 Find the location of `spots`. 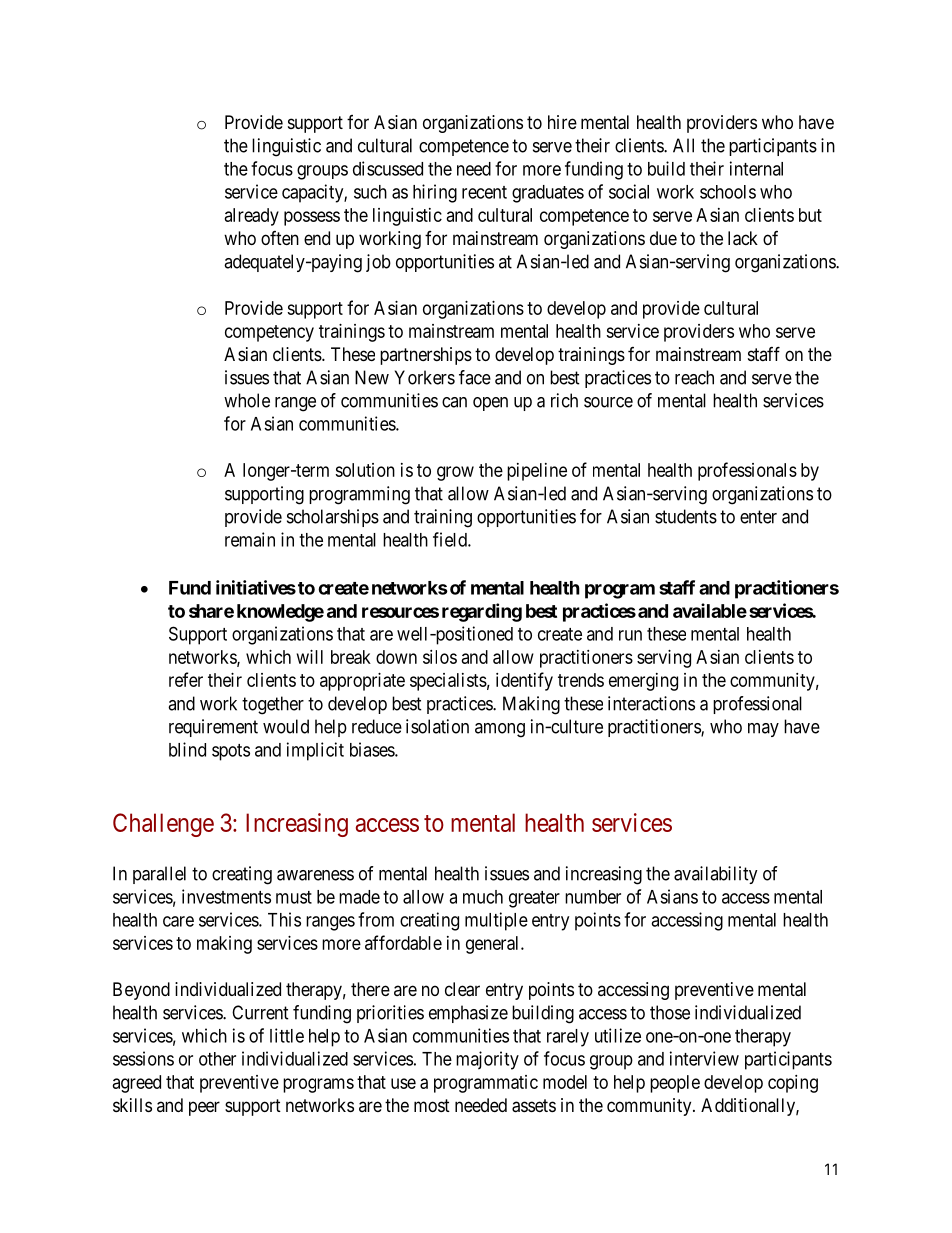

spots is located at coordinates (231, 752).
